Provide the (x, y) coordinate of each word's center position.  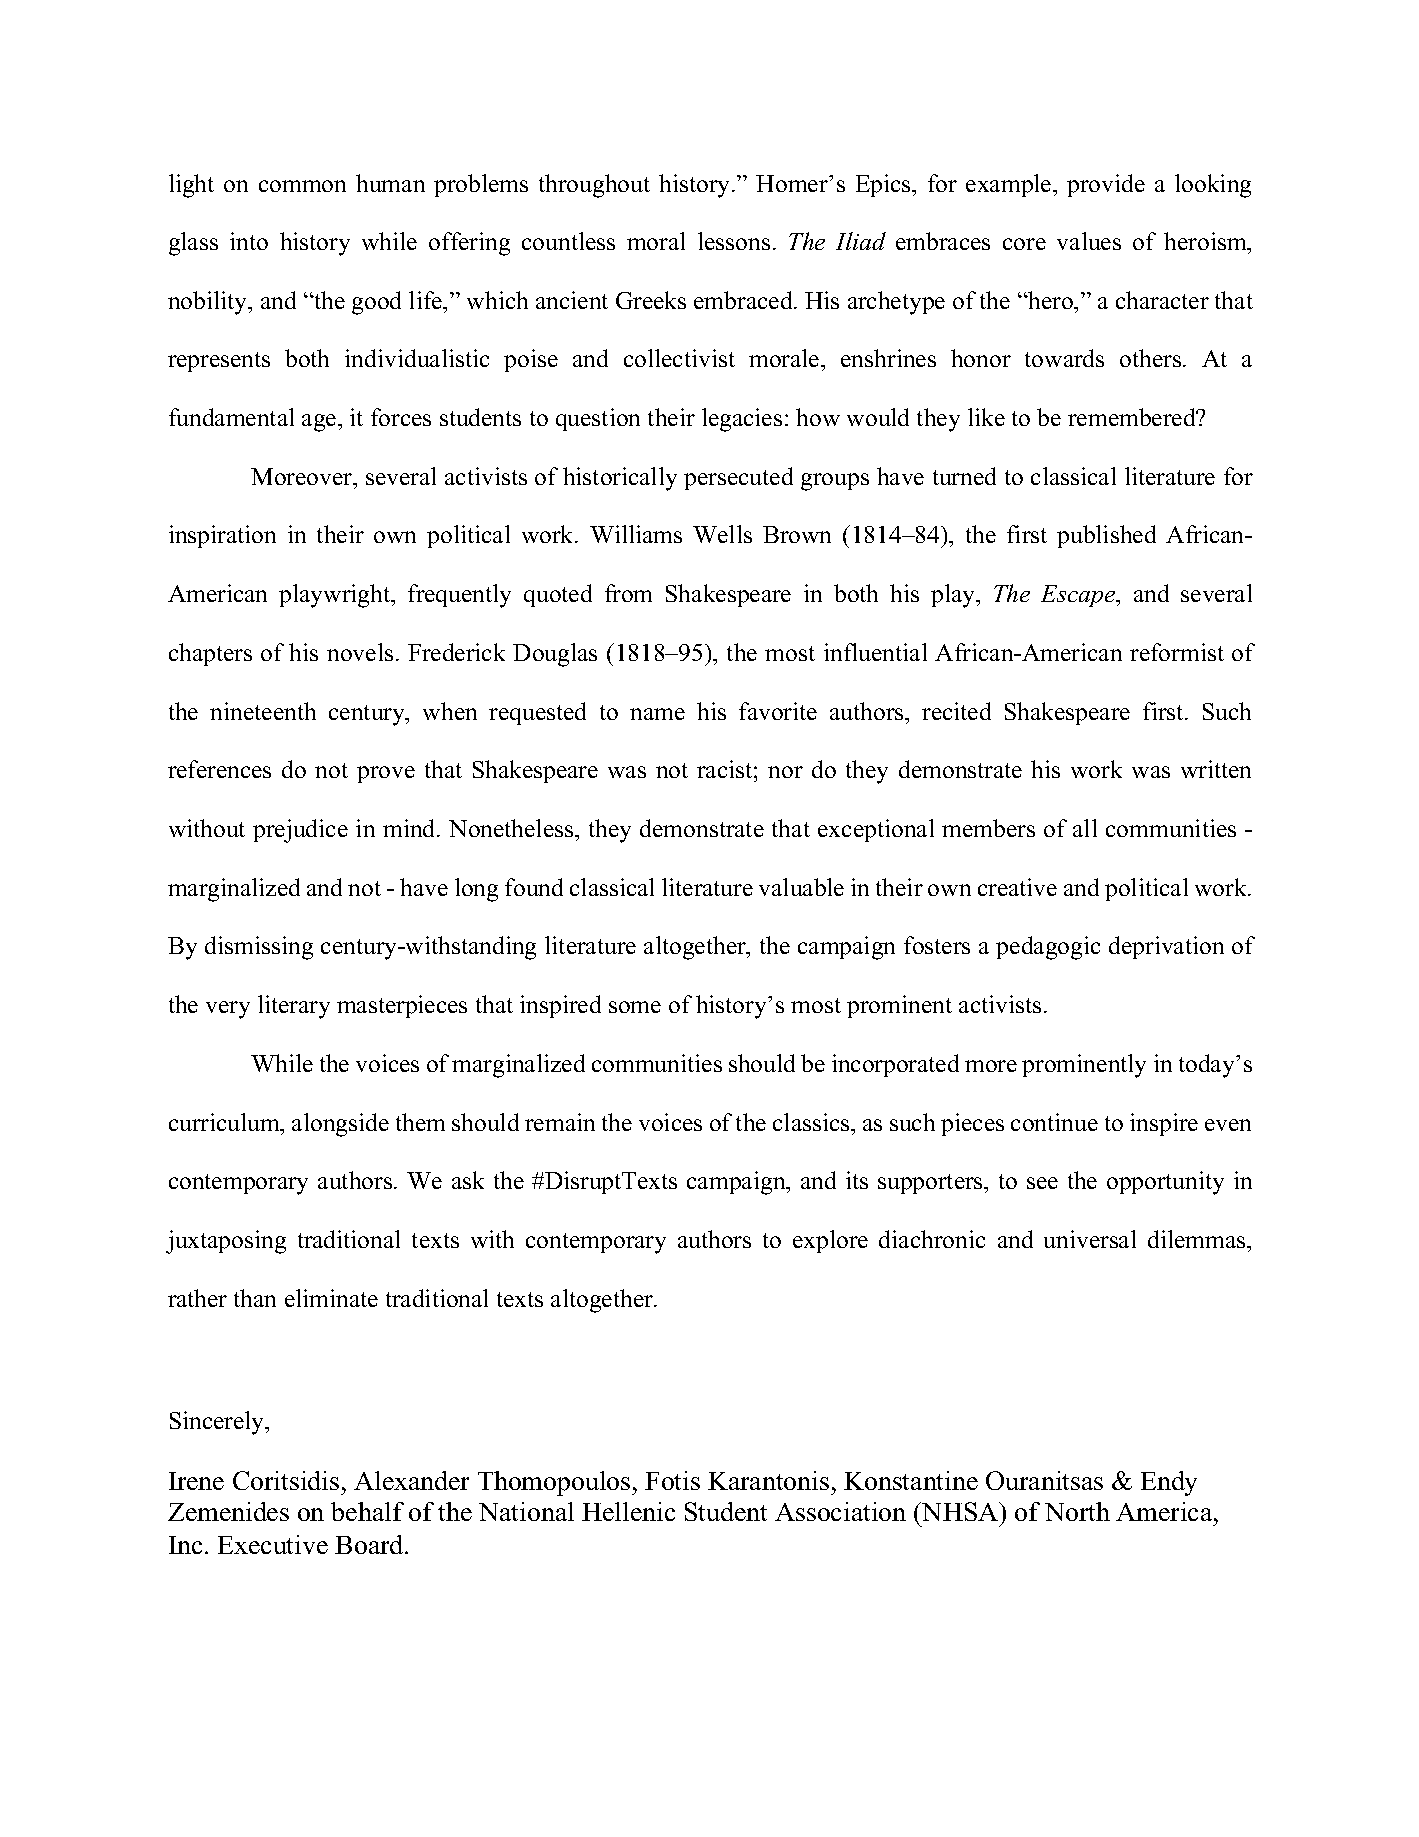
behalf (367, 1511)
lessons (734, 241)
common (302, 186)
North (1077, 1511)
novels (360, 652)
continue (1054, 1122)
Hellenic (628, 1511)
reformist (1177, 652)
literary (294, 1007)
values (1089, 241)
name (657, 714)
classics (812, 1122)
